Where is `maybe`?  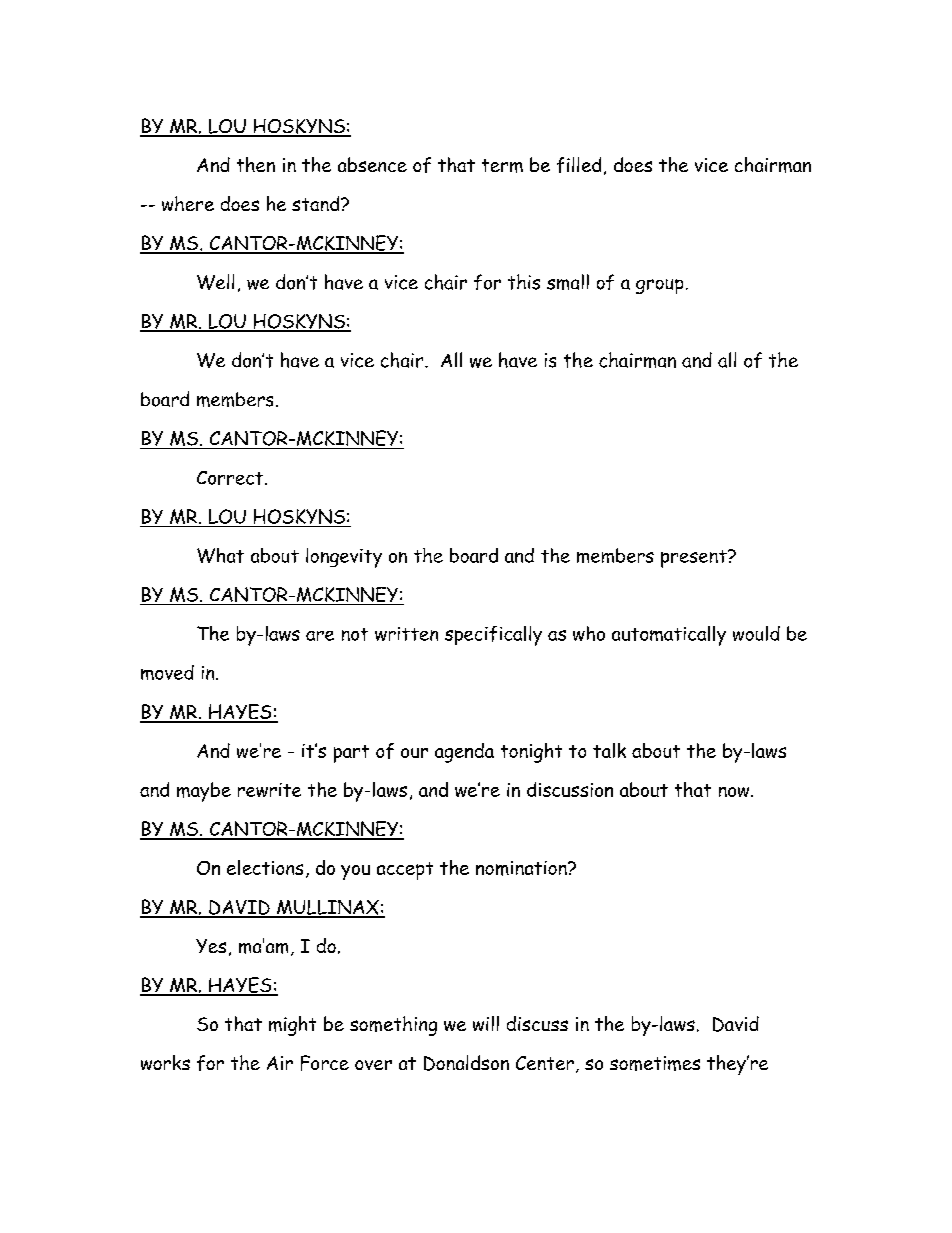
maybe is located at coordinates (204, 792).
